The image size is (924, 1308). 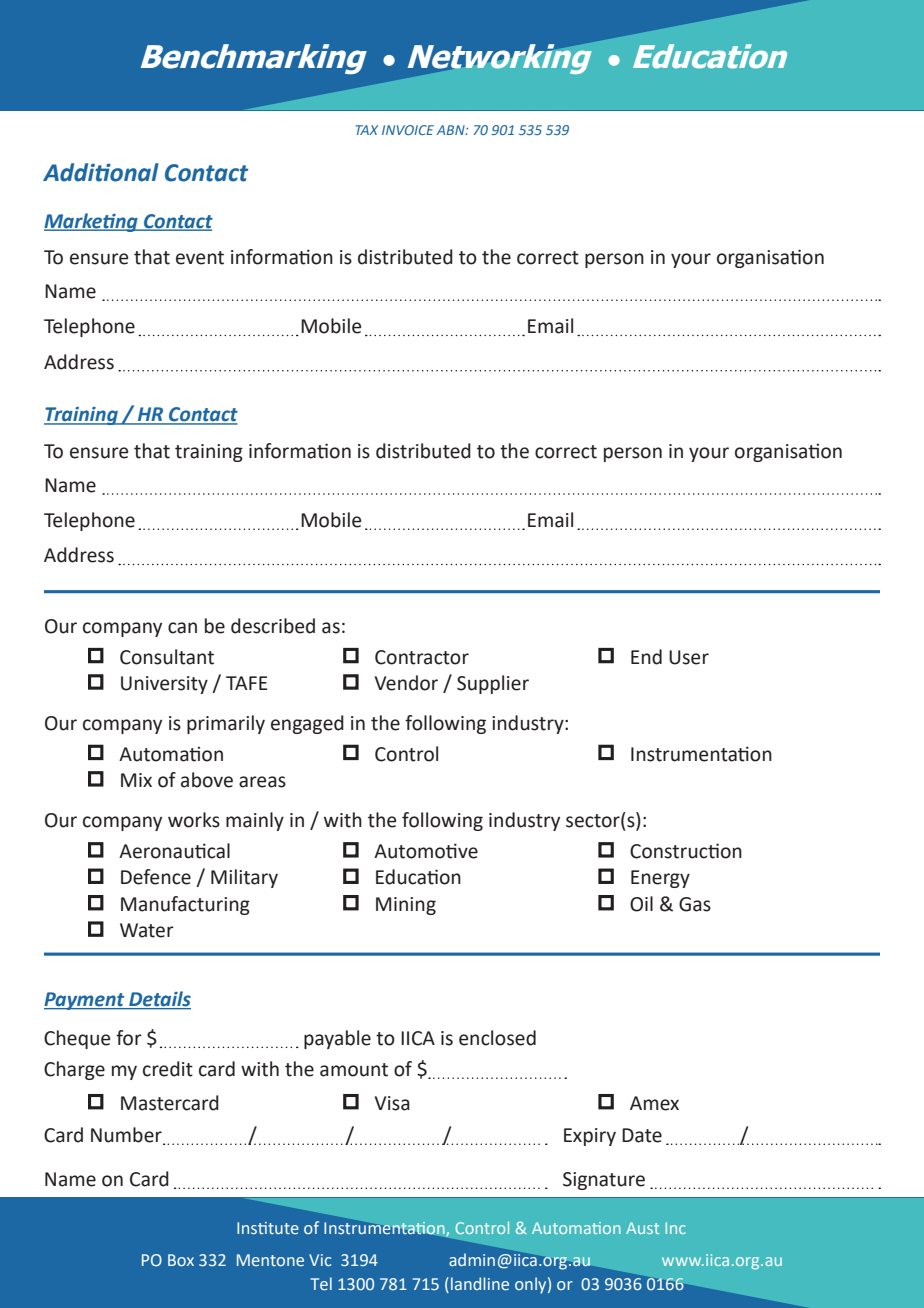 What do you see at coordinates (422, 657) in the screenshot?
I see `Contractor` at bounding box center [422, 657].
